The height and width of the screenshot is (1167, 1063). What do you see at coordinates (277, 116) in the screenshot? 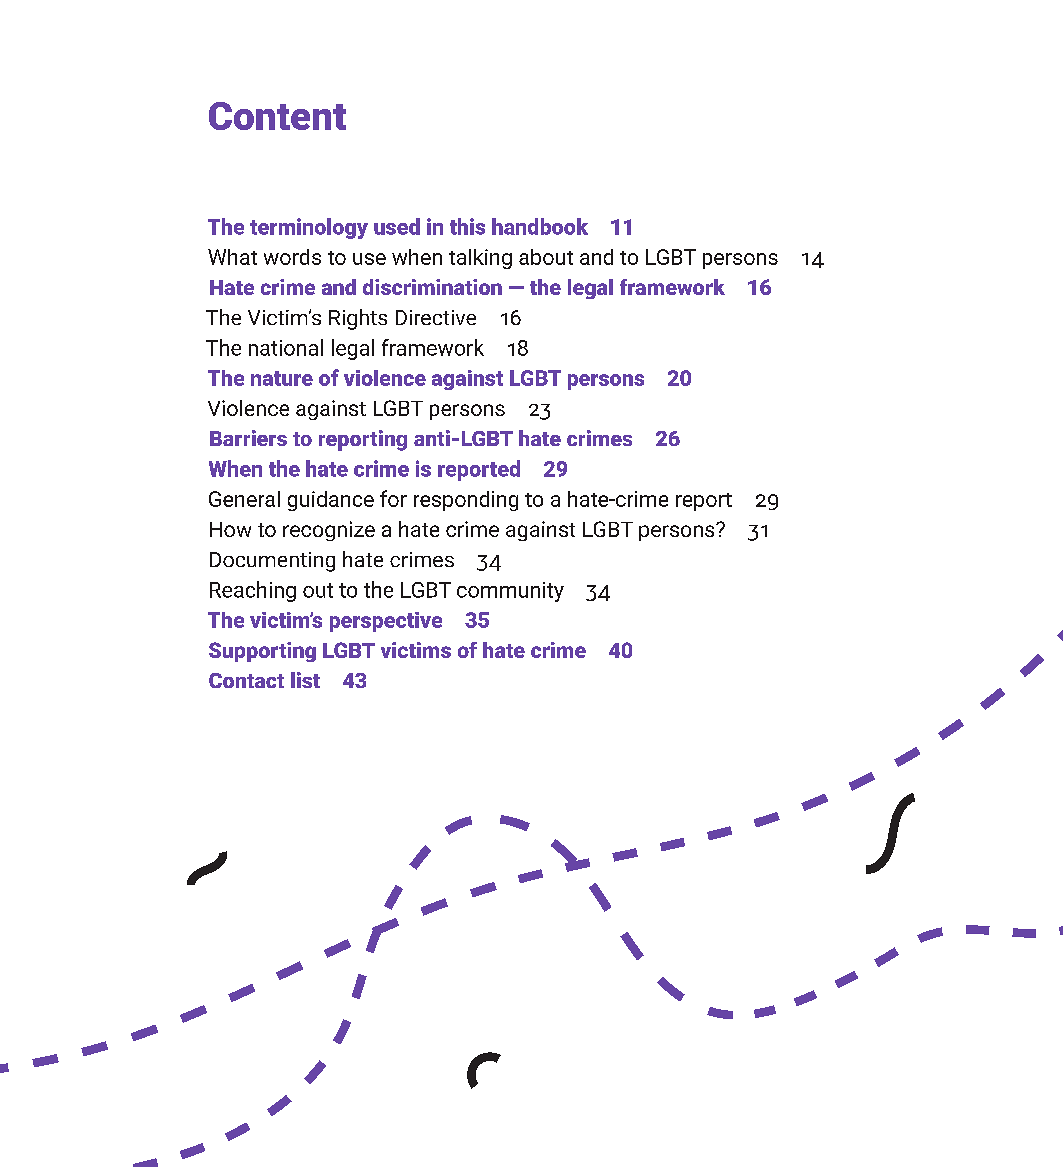
I see `Content` at bounding box center [277, 116].
